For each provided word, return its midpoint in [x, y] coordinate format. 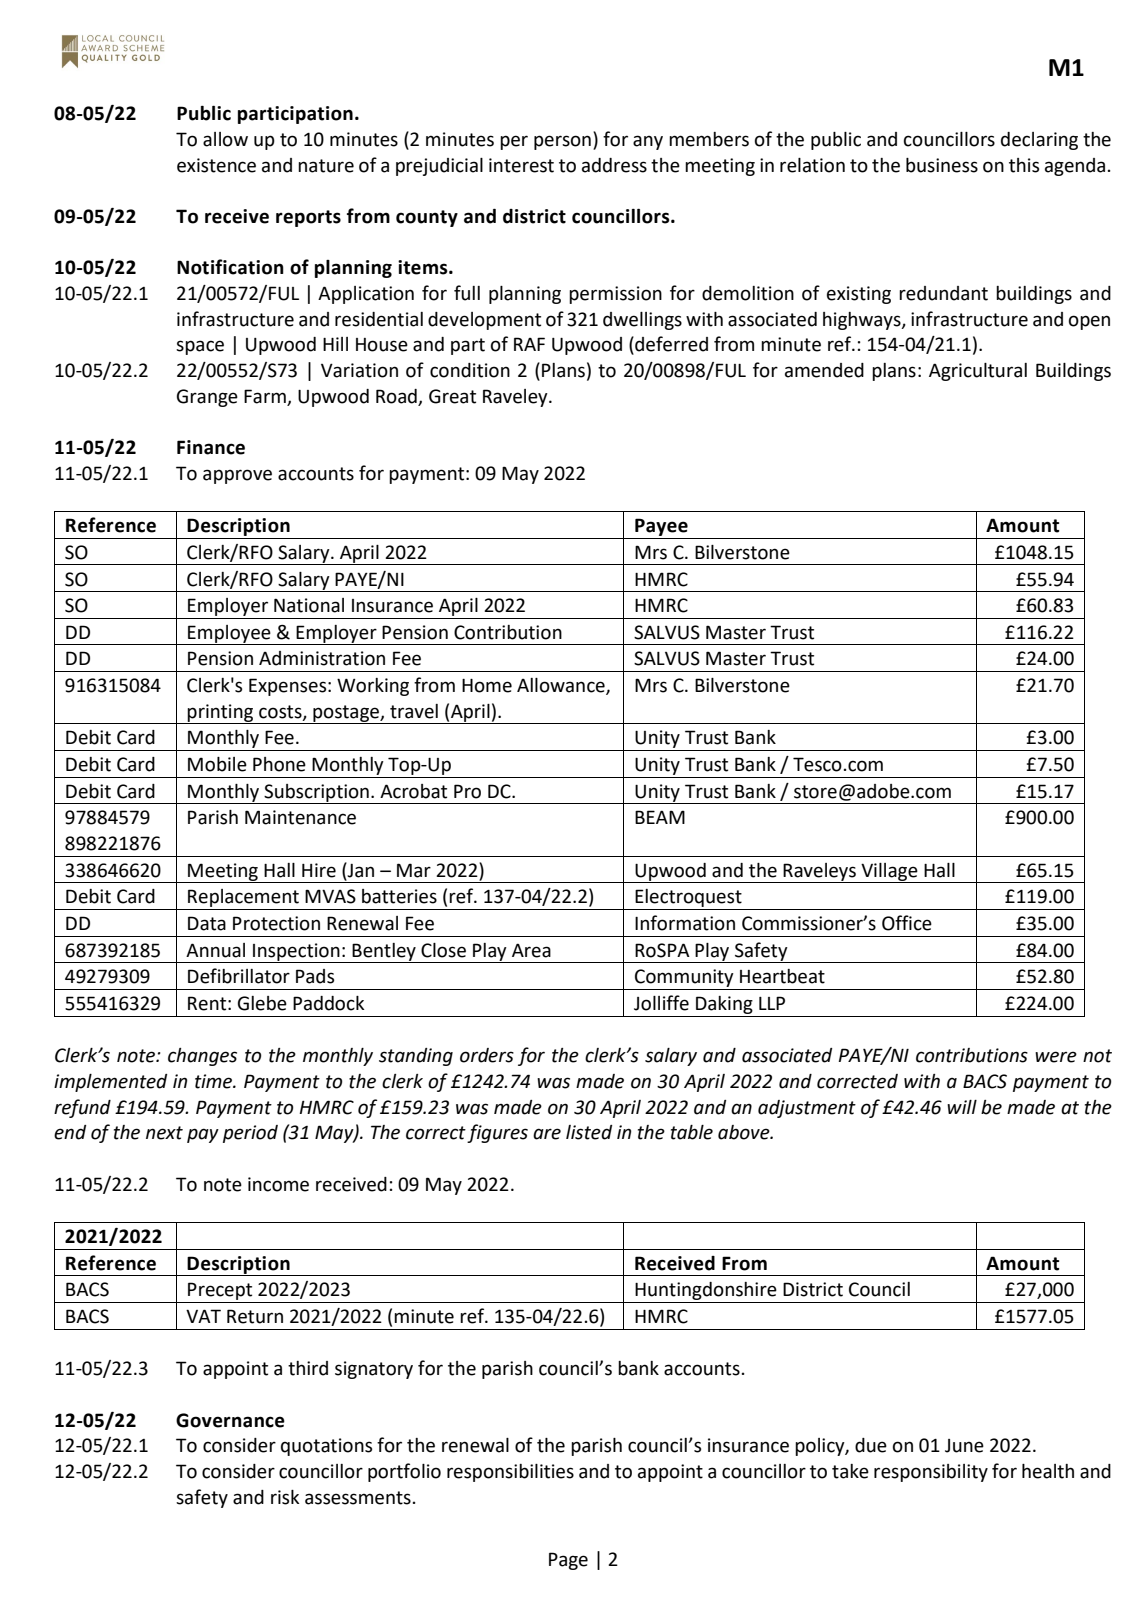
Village [889, 873]
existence [216, 165]
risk [285, 1497]
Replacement [243, 899]
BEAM [660, 817]
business [942, 165]
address [614, 165]
